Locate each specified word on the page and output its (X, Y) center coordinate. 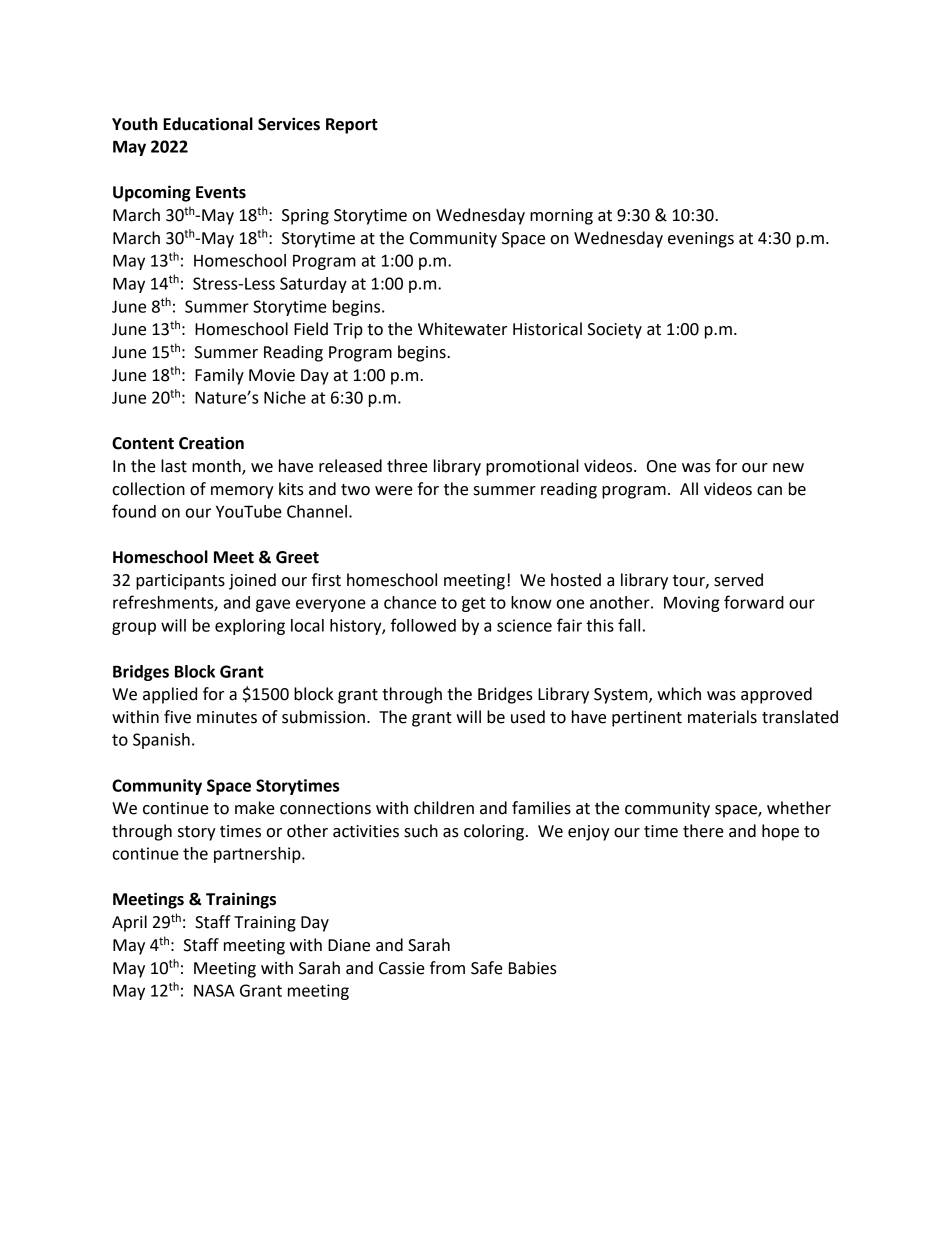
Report (352, 126)
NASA (214, 990)
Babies (533, 968)
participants (180, 582)
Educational (208, 124)
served (738, 580)
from (447, 968)
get (474, 604)
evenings (701, 240)
